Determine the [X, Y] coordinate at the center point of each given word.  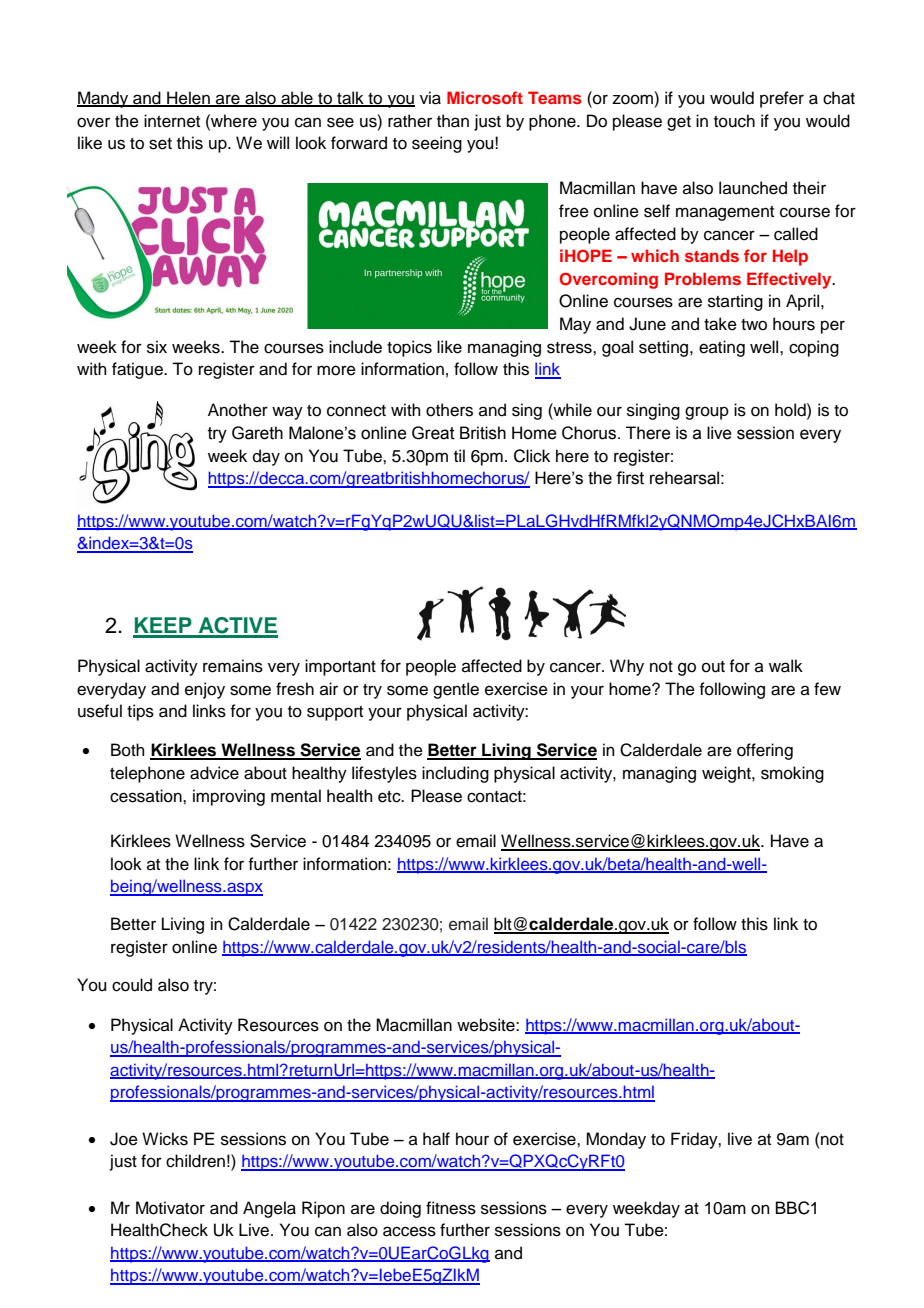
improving [229, 797]
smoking [792, 774]
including [455, 774]
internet [172, 121]
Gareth [257, 433]
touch [734, 121]
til [459, 455]
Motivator [170, 1208]
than [453, 121]
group [707, 413]
